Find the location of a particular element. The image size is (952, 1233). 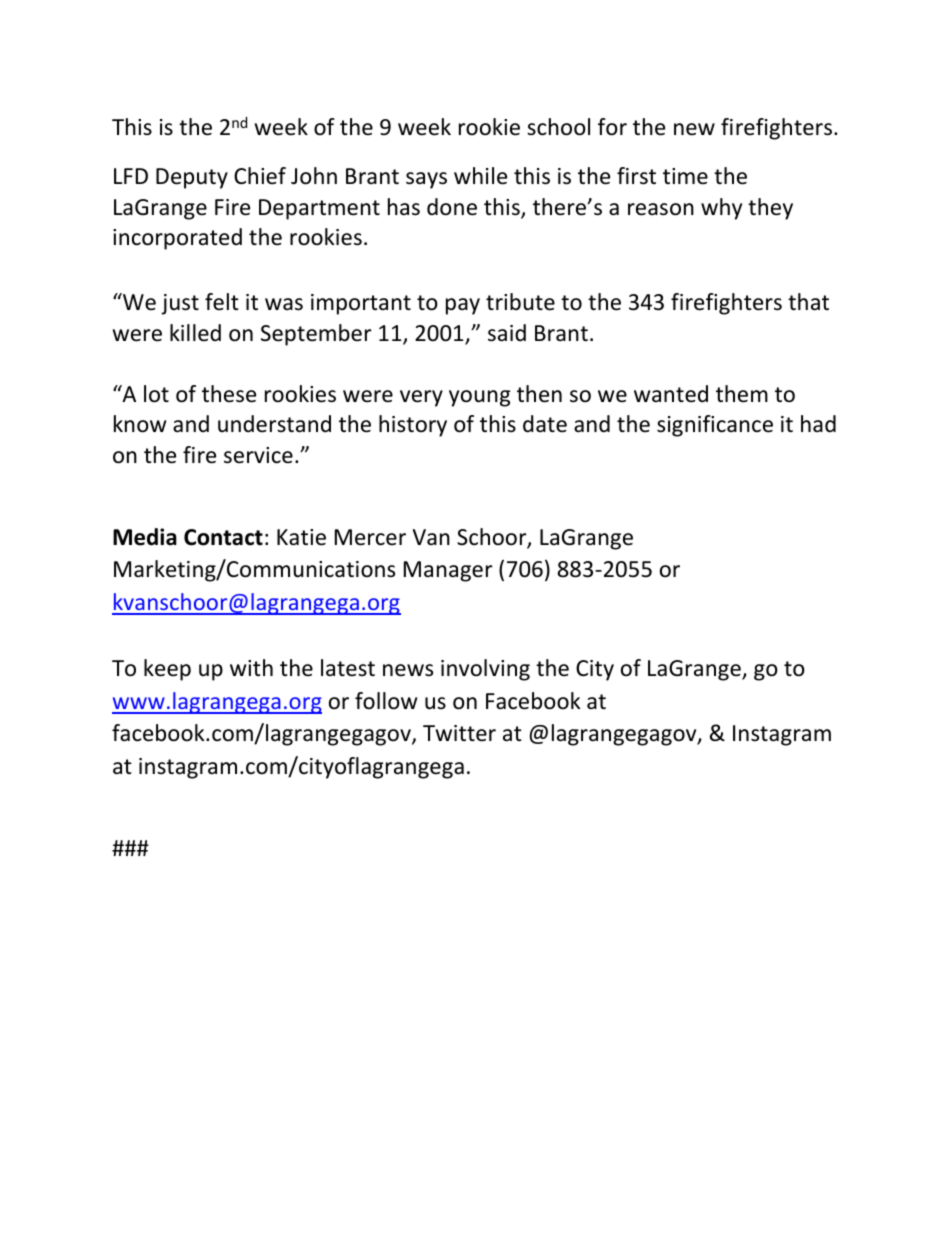

time is located at coordinates (685, 176).
